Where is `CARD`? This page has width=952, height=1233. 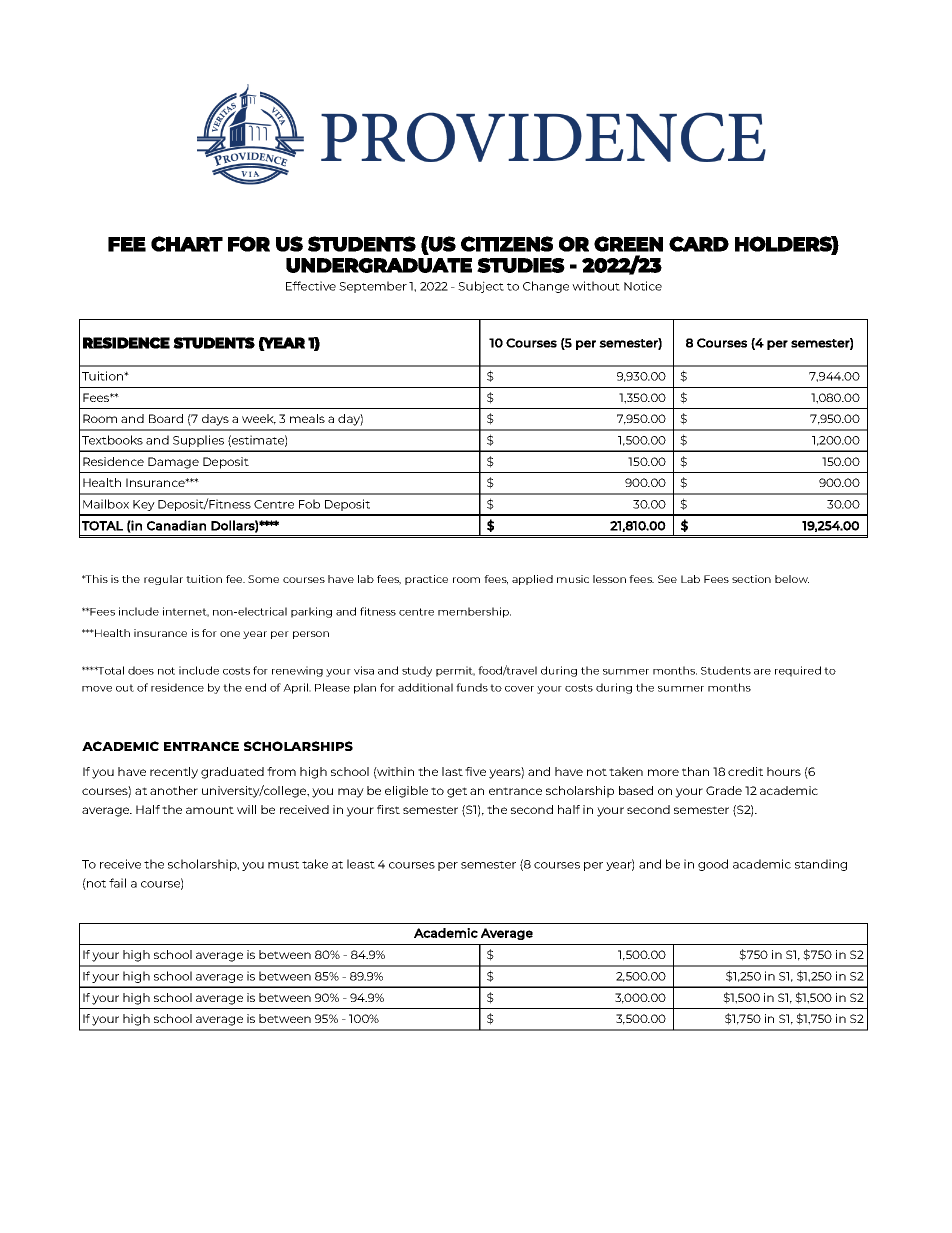 CARD is located at coordinates (699, 244).
